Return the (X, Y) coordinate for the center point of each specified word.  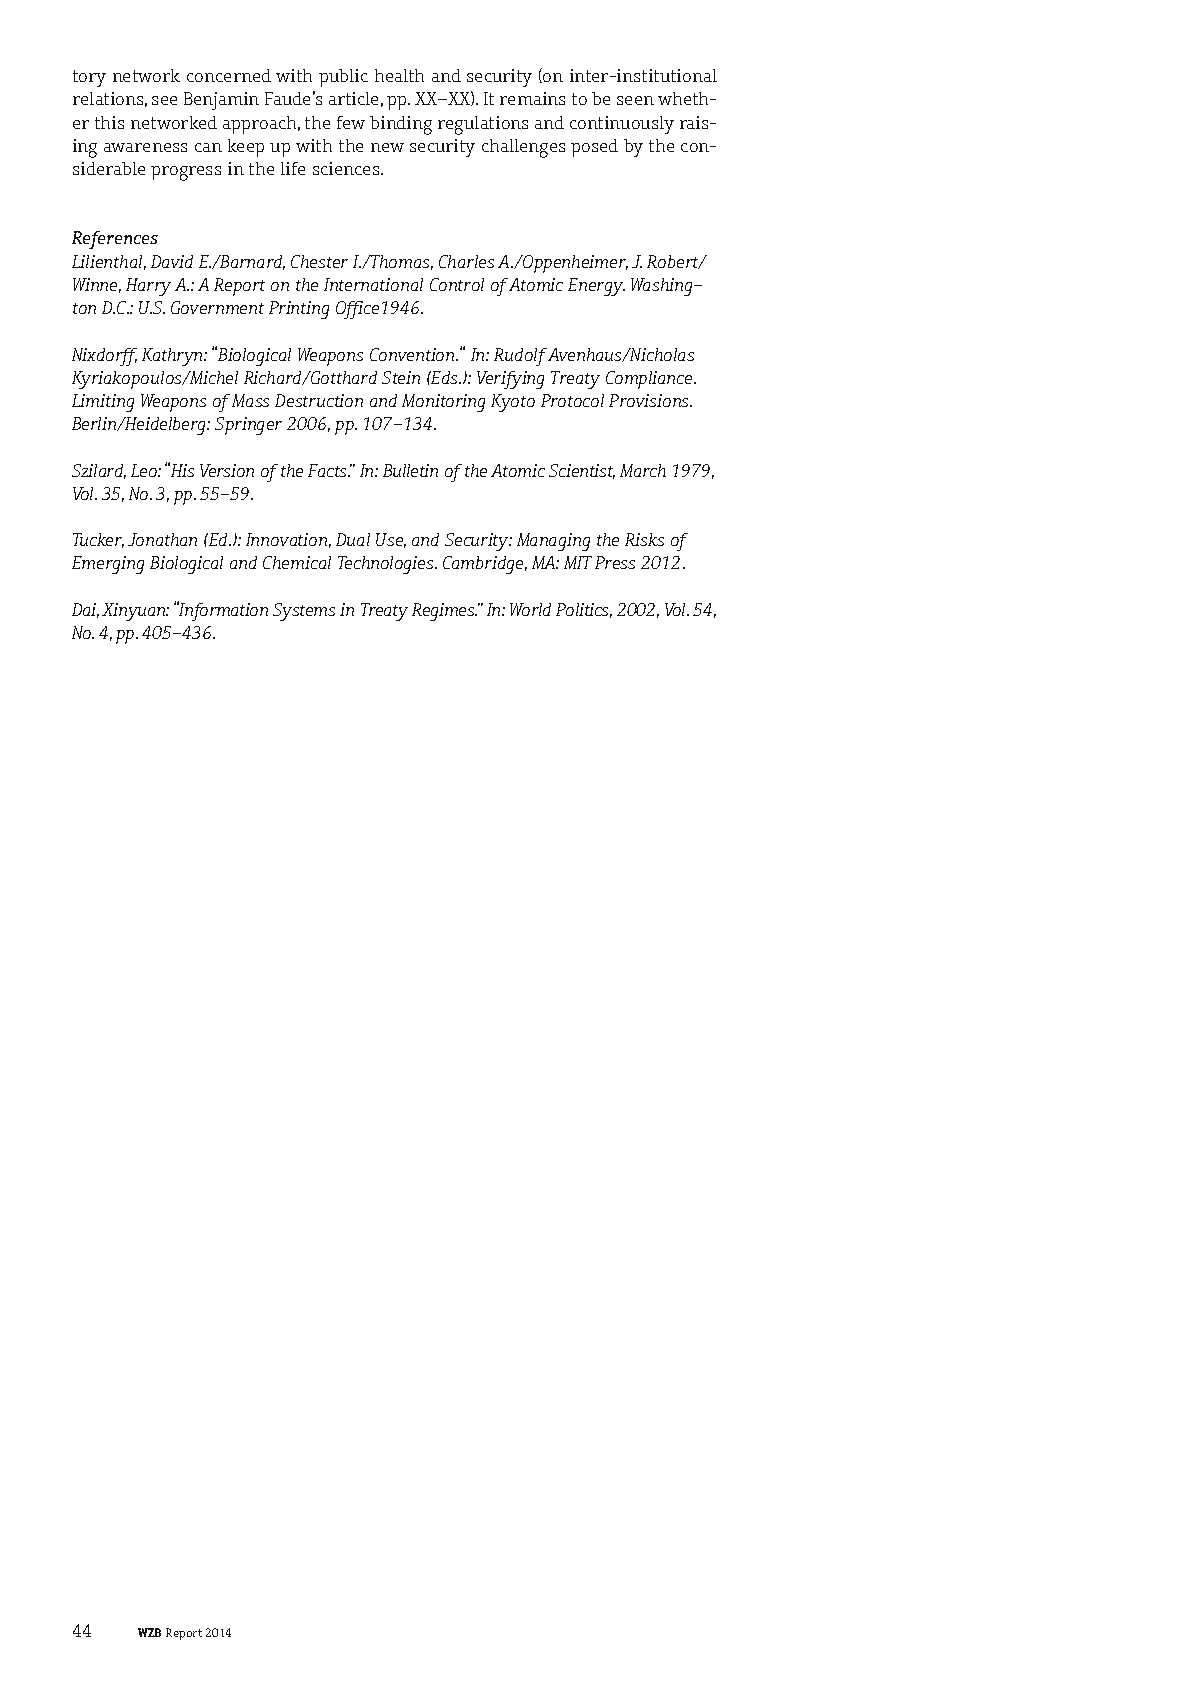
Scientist (582, 471)
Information (222, 611)
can (208, 147)
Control (457, 284)
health (399, 75)
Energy (596, 287)
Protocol (572, 400)
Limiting (103, 403)
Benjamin (221, 101)
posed (594, 148)
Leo (145, 470)
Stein (401, 377)
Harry (148, 287)
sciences (347, 168)
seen (635, 100)
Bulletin (410, 470)
